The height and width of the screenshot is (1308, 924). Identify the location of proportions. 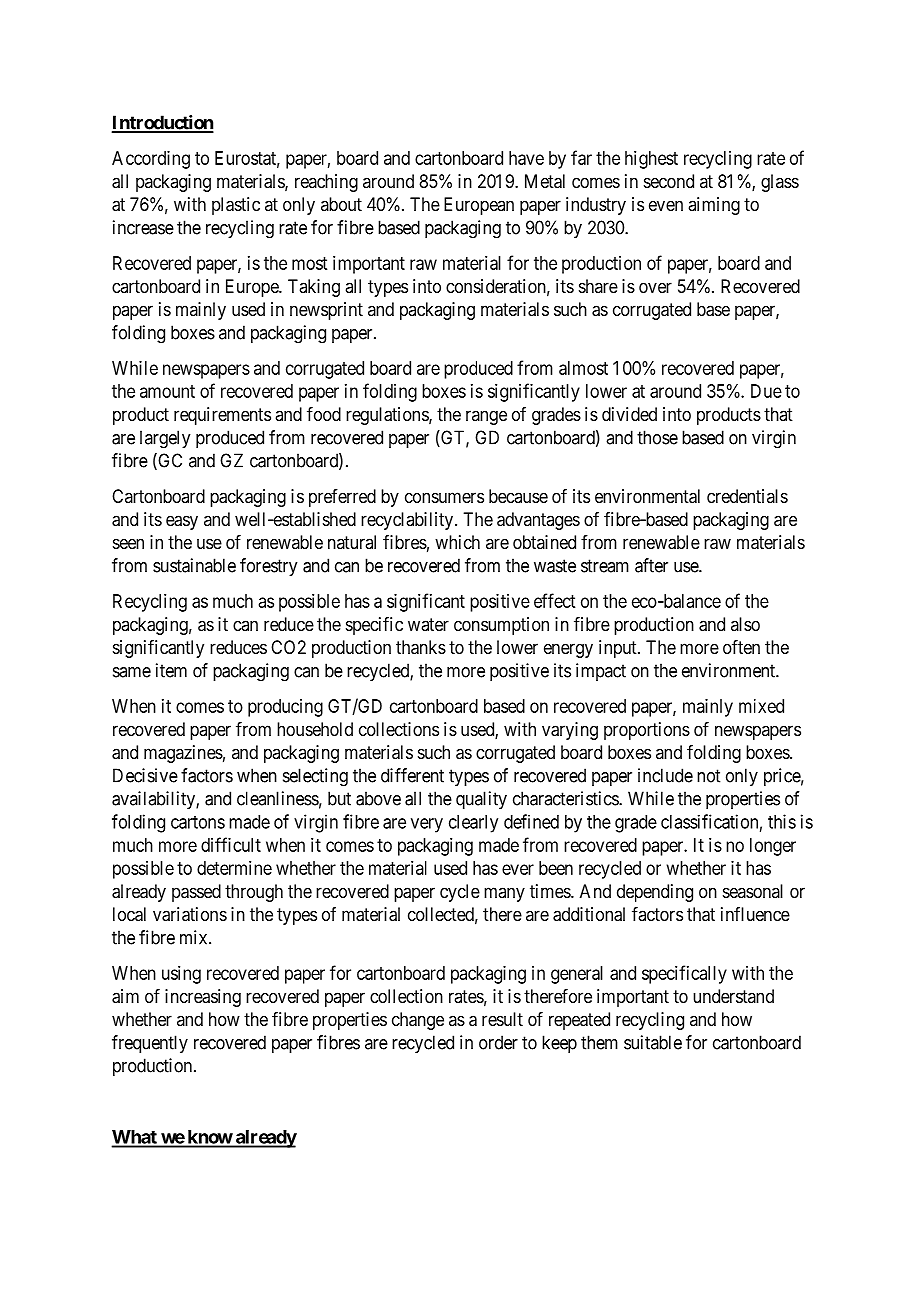
(647, 731).
